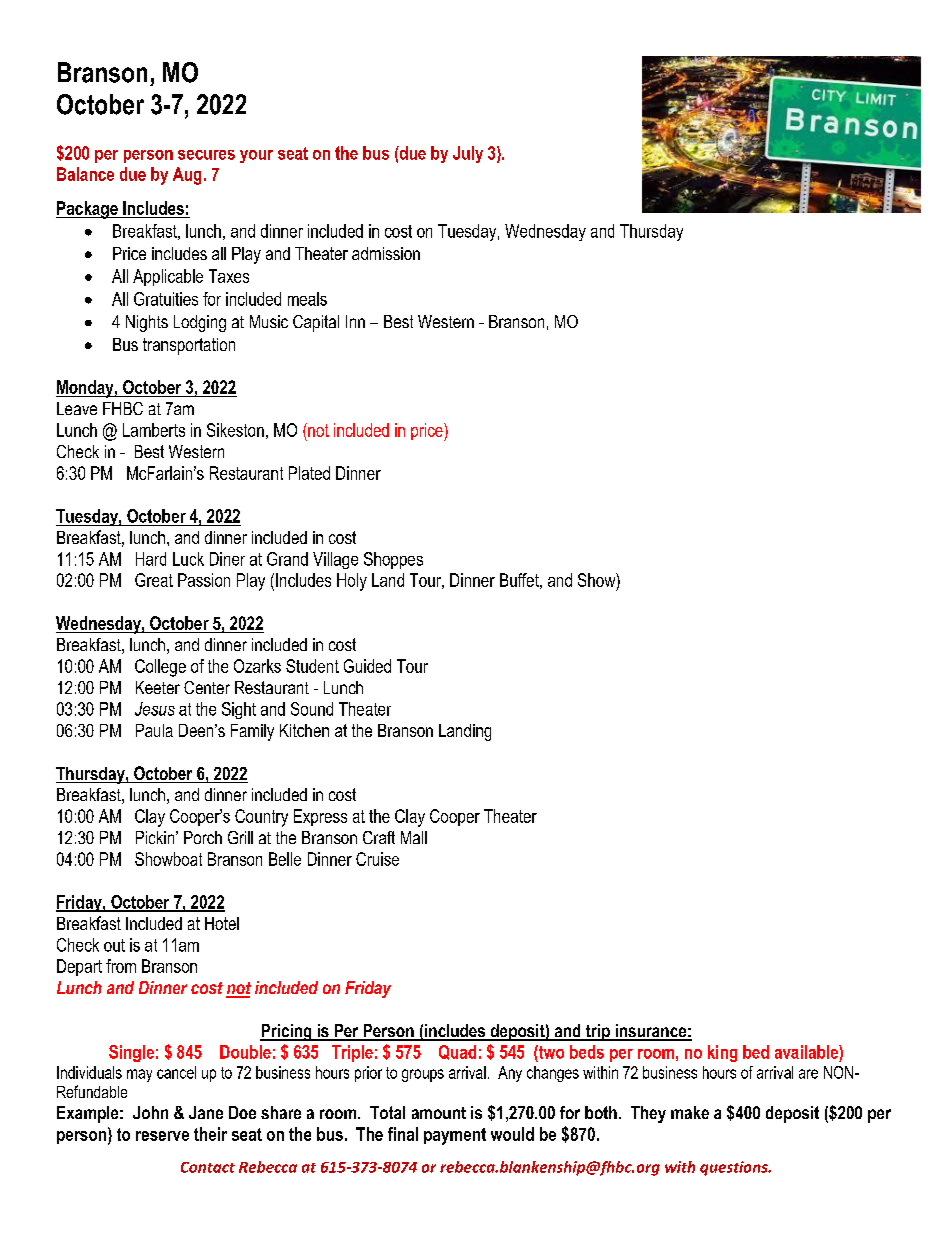 This screenshot has height=1233, width=952. I want to click on Aug, so click(187, 176).
